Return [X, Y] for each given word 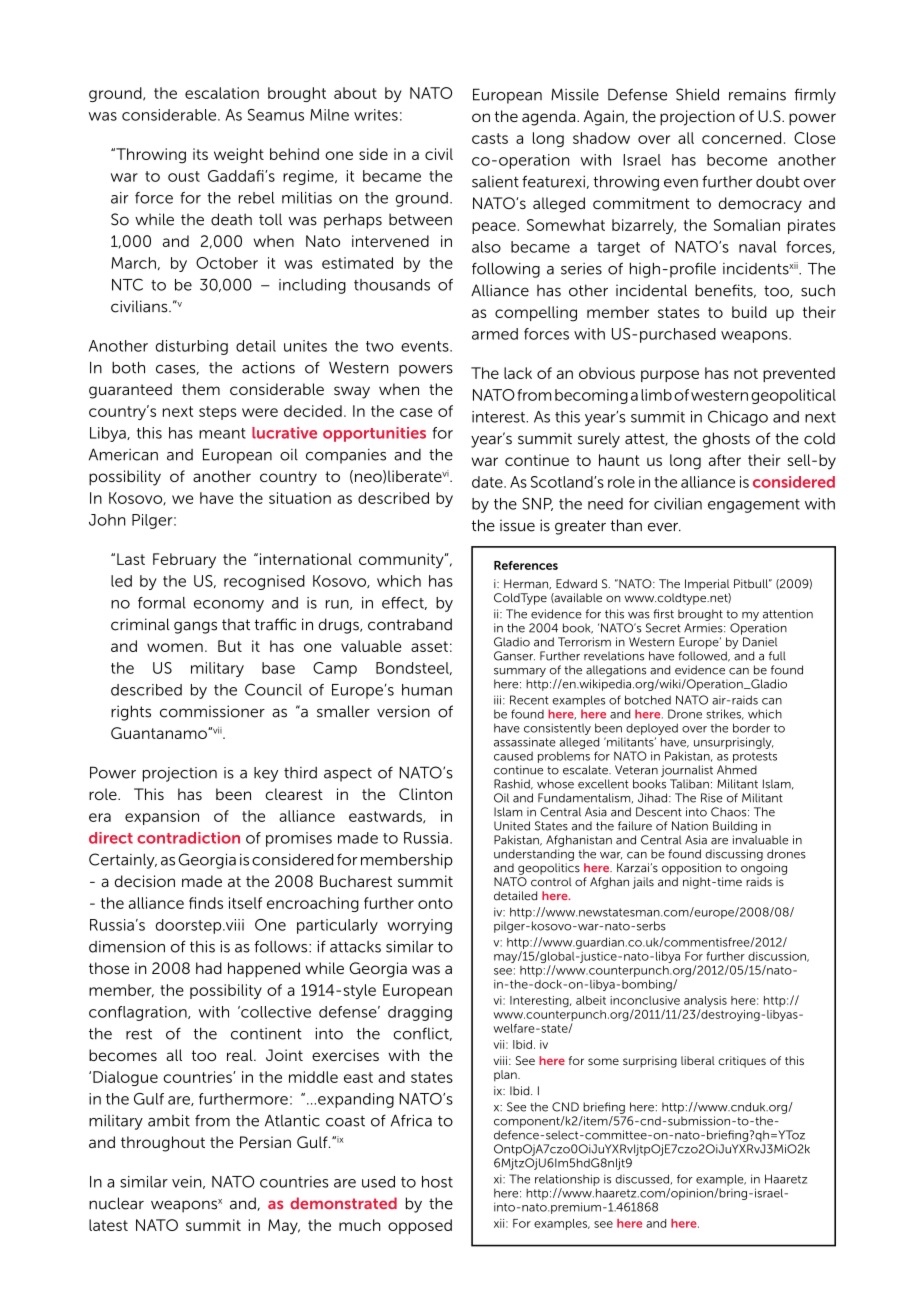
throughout [163, 1144]
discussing [734, 855]
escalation [222, 93]
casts [490, 138]
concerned [741, 138]
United [512, 826]
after [725, 460]
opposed [420, 1226]
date [488, 482]
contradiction [188, 838]
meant [222, 433]
